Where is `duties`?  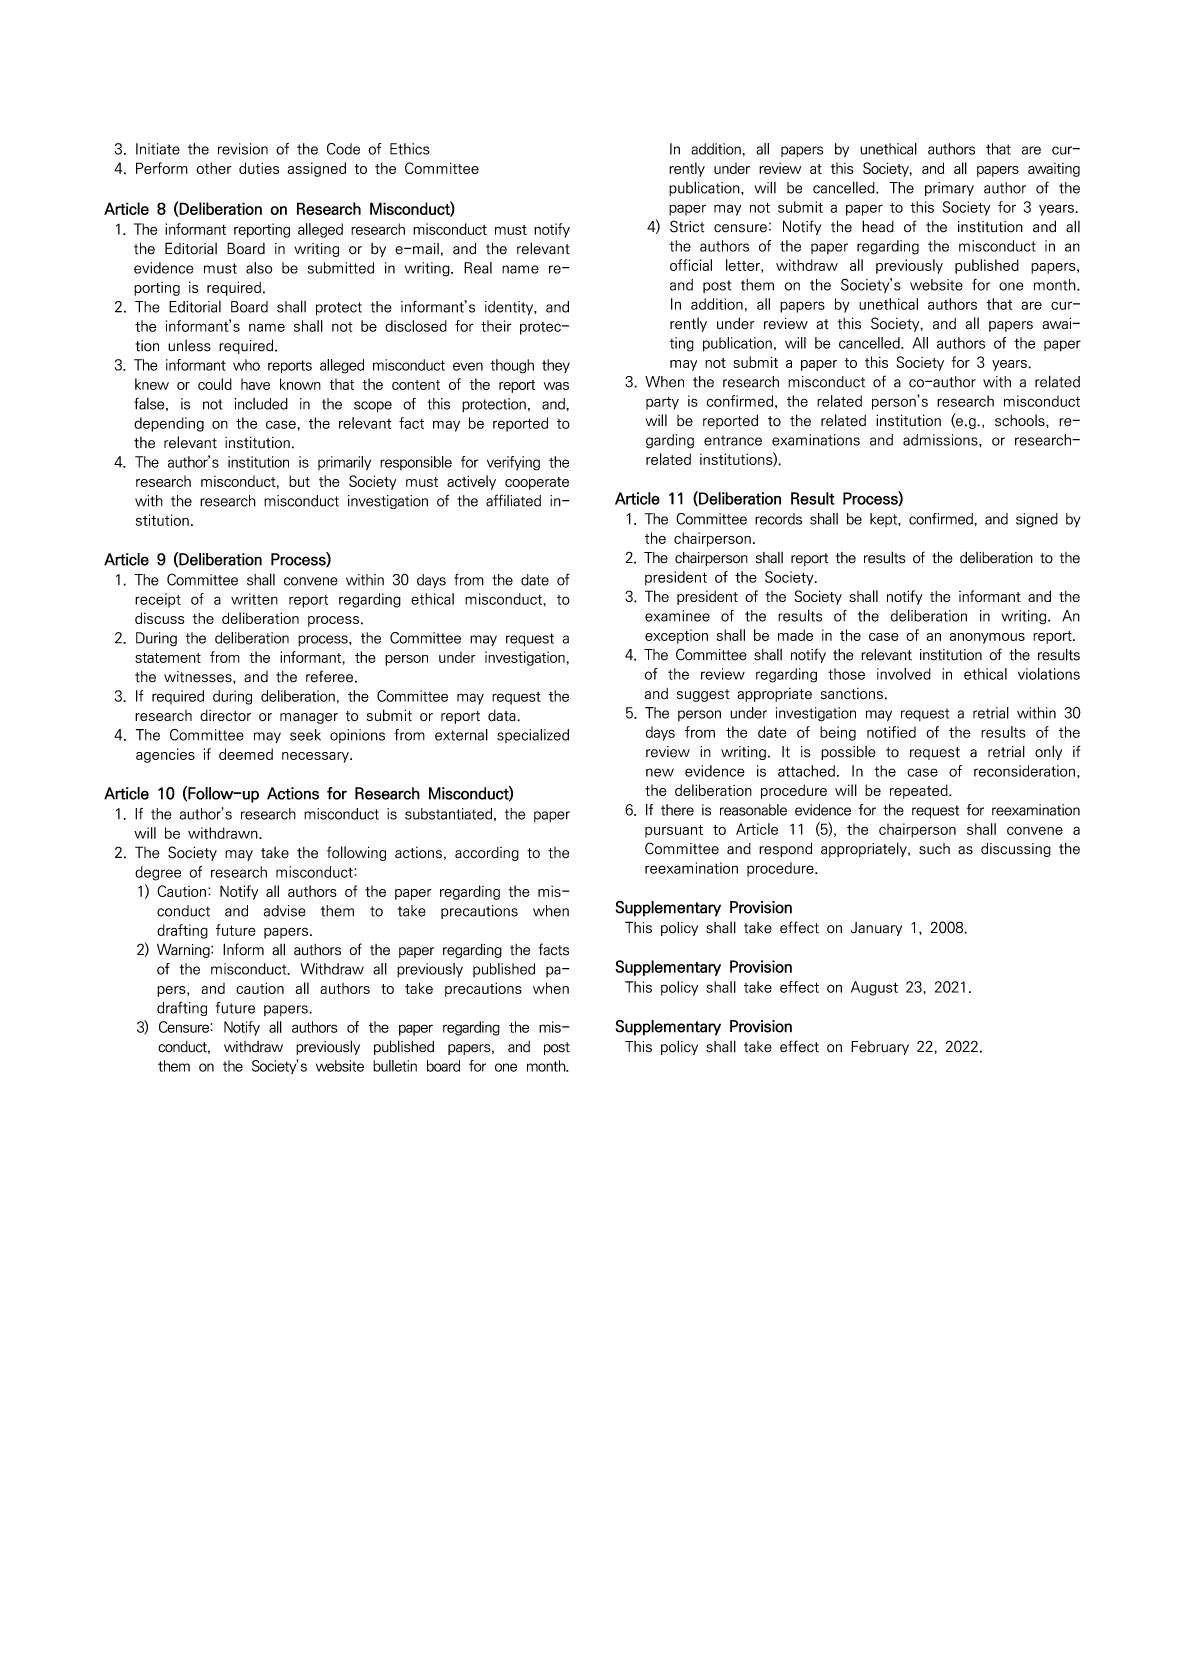 duties is located at coordinates (259, 168).
